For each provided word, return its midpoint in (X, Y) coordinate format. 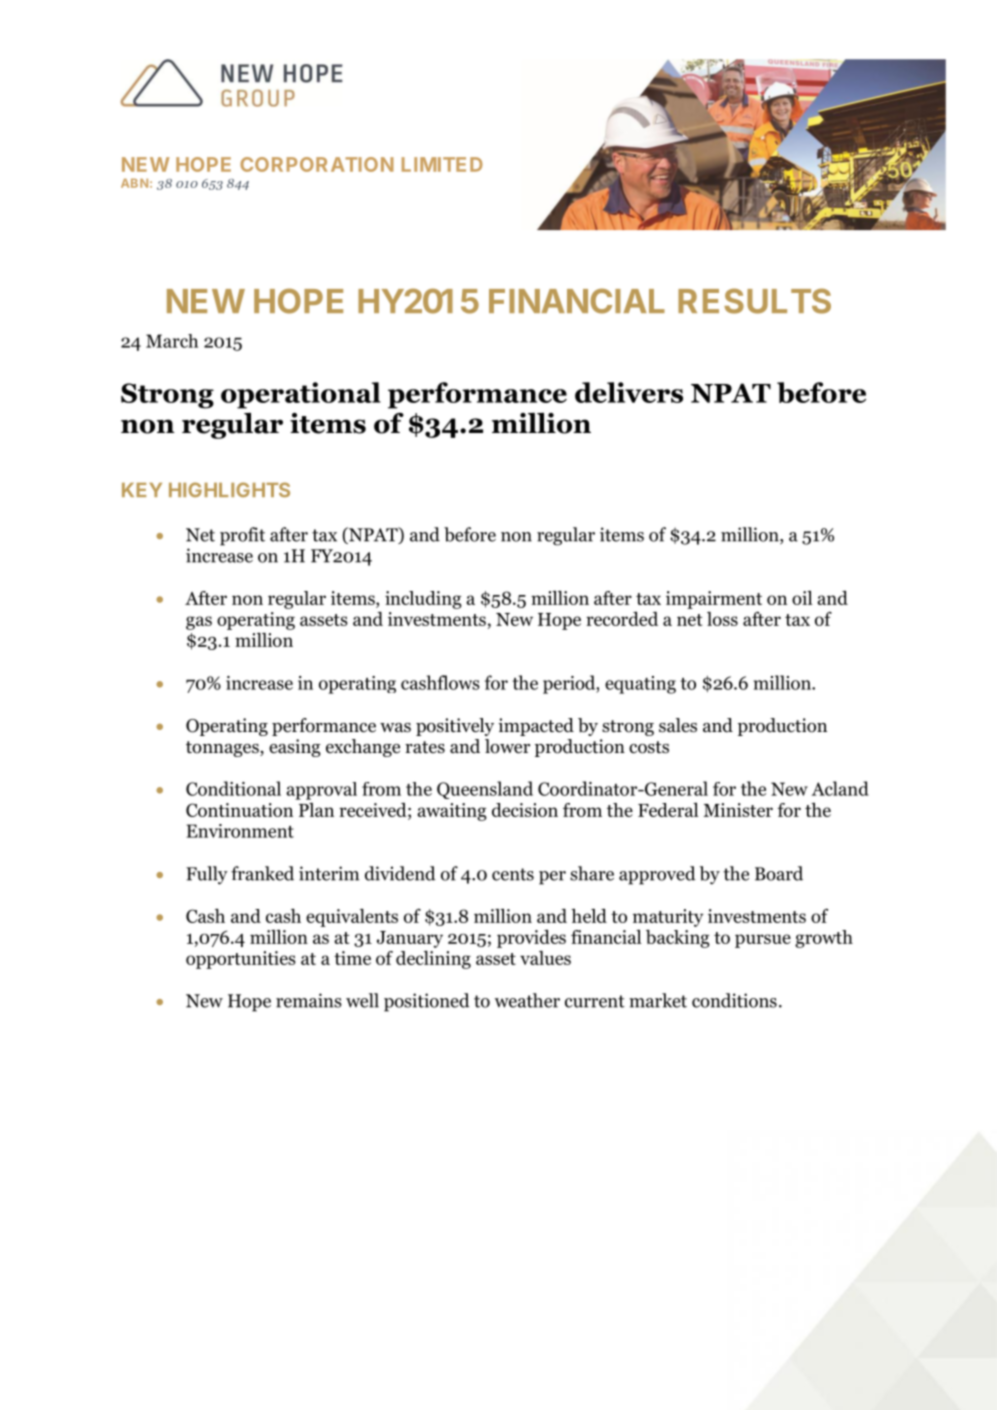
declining (433, 960)
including (423, 600)
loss (722, 619)
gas (199, 623)
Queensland (485, 790)
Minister (738, 810)
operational (301, 395)
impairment (714, 600)
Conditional (233, 788)
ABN (134, 183)
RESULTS (754, 301)
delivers (629, 392)
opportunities (241, 960)
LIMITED (442, 164)
